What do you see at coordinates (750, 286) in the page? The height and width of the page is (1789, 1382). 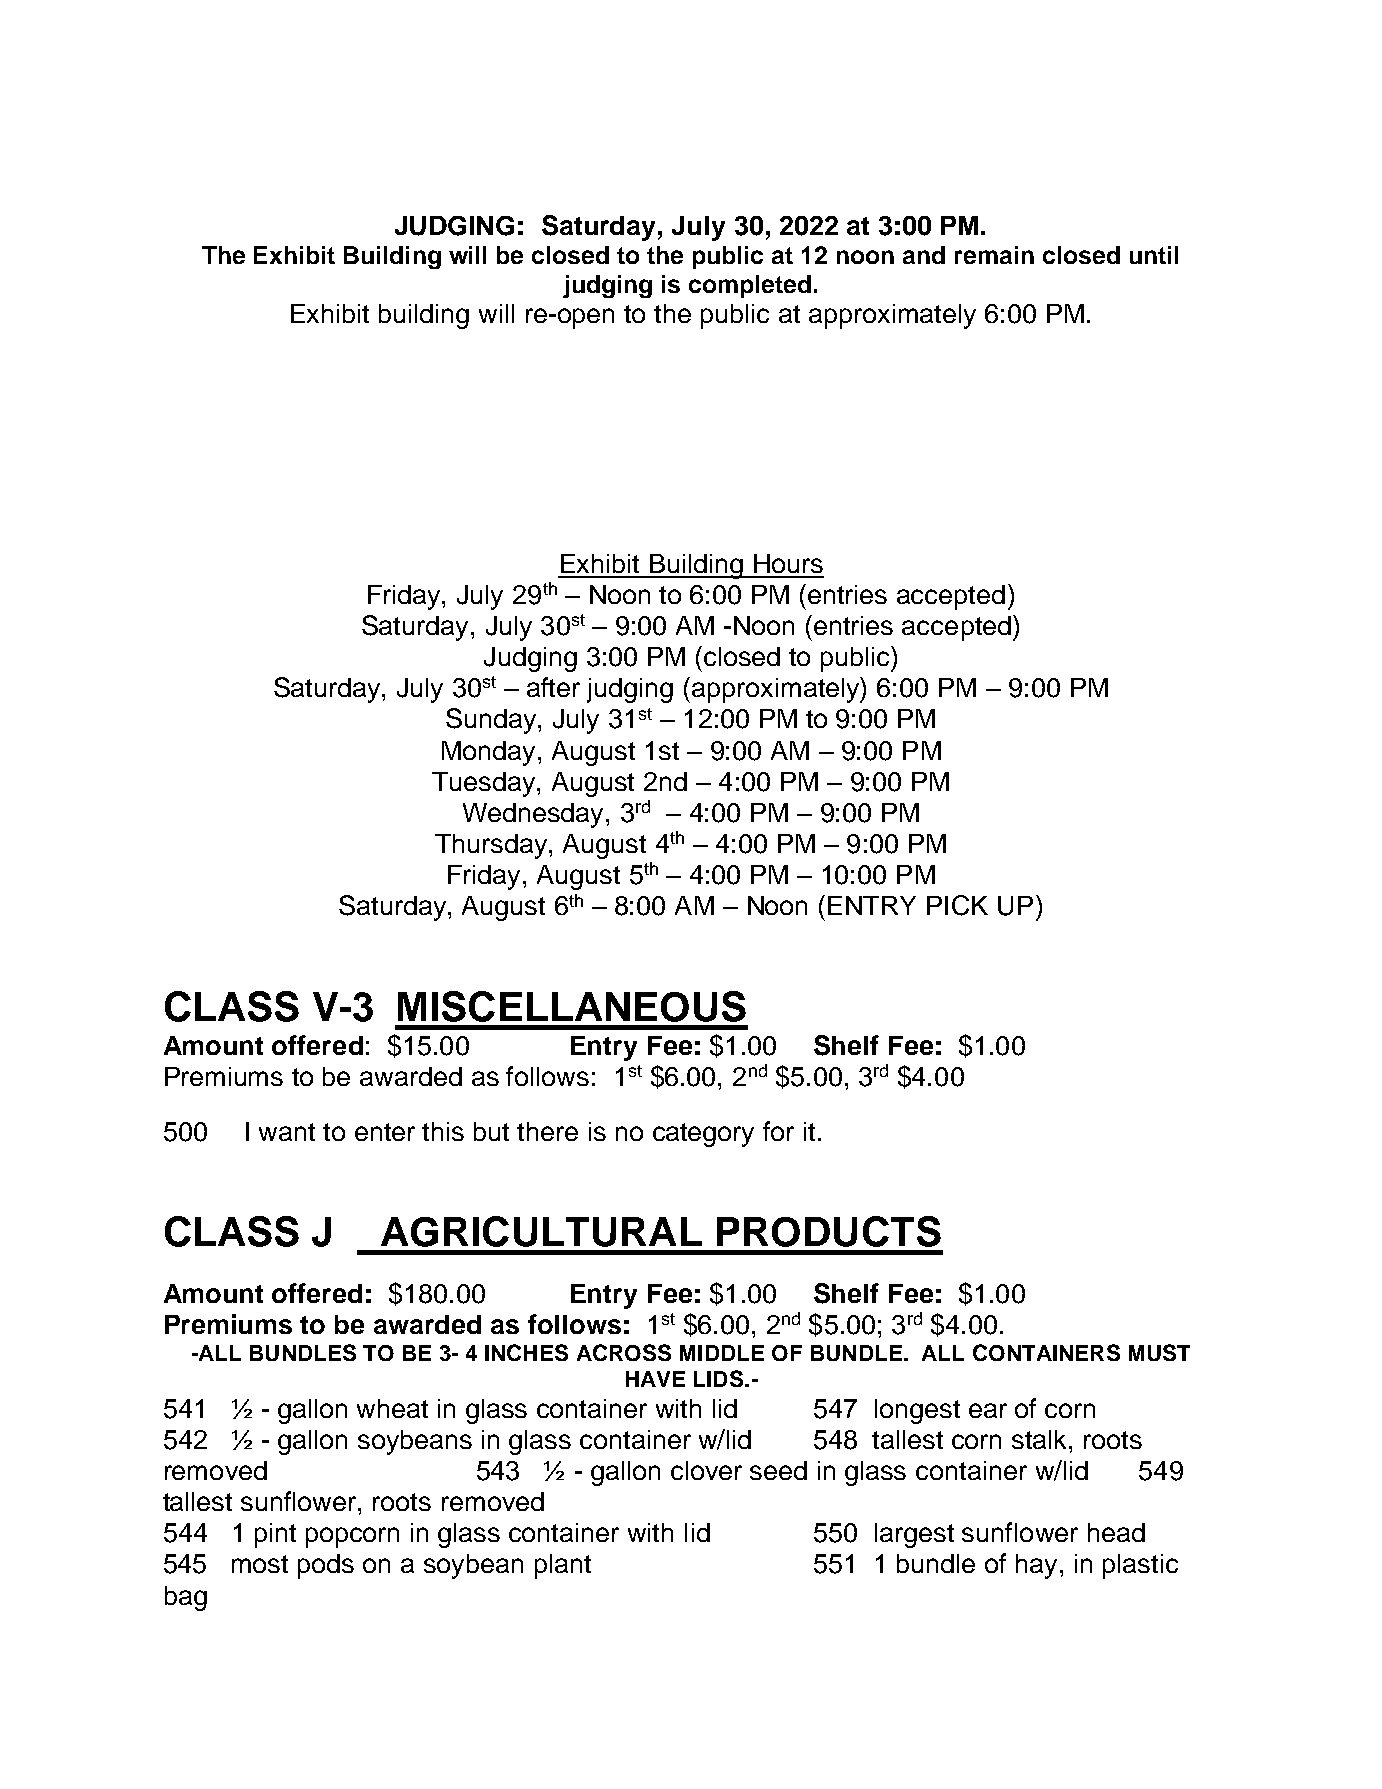 I see `completed` at bounding box center [750, 286].
